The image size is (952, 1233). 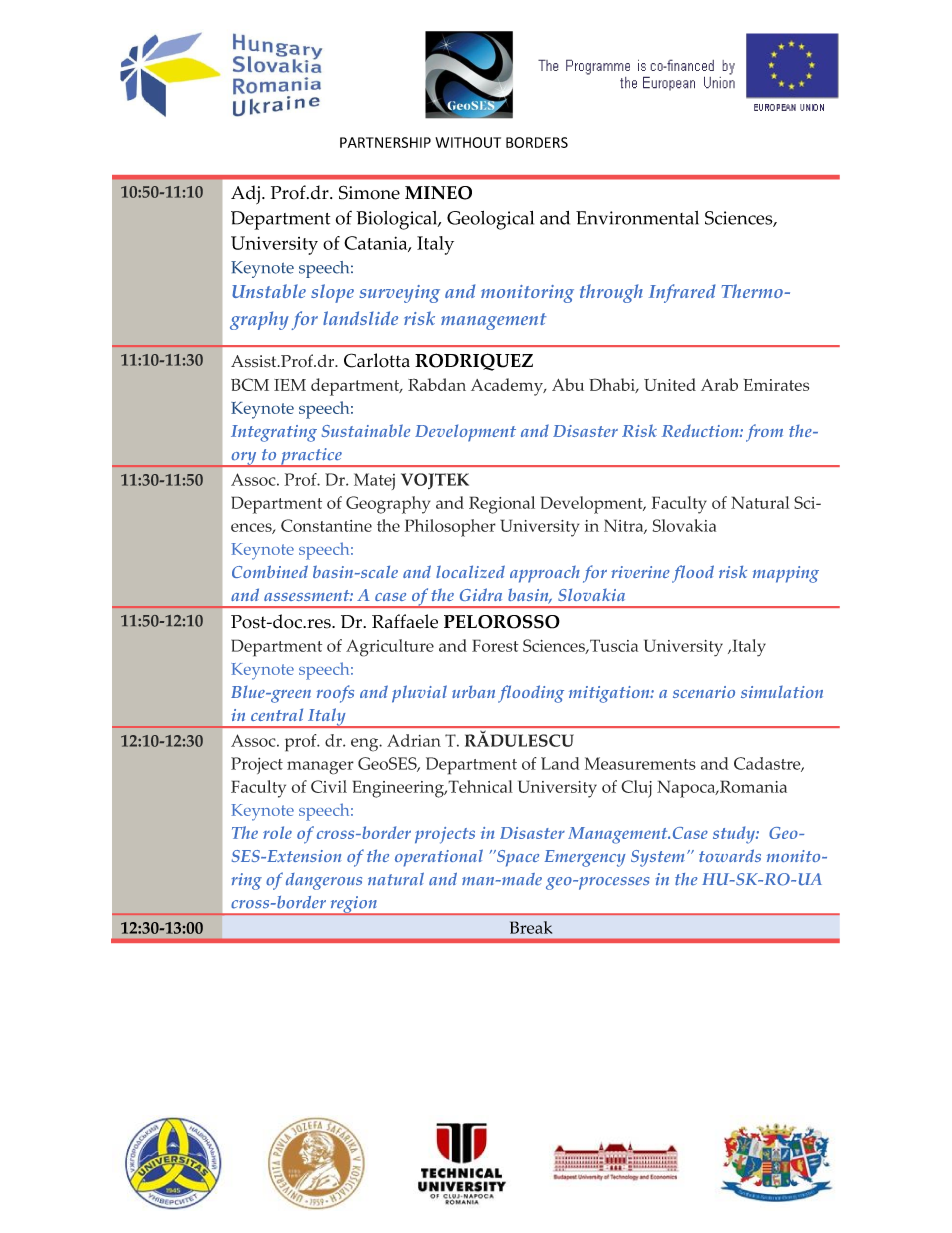 What do you see at coordinates (270, 571) in the page?
I see `Combined` at bounding box center [270, 571].
